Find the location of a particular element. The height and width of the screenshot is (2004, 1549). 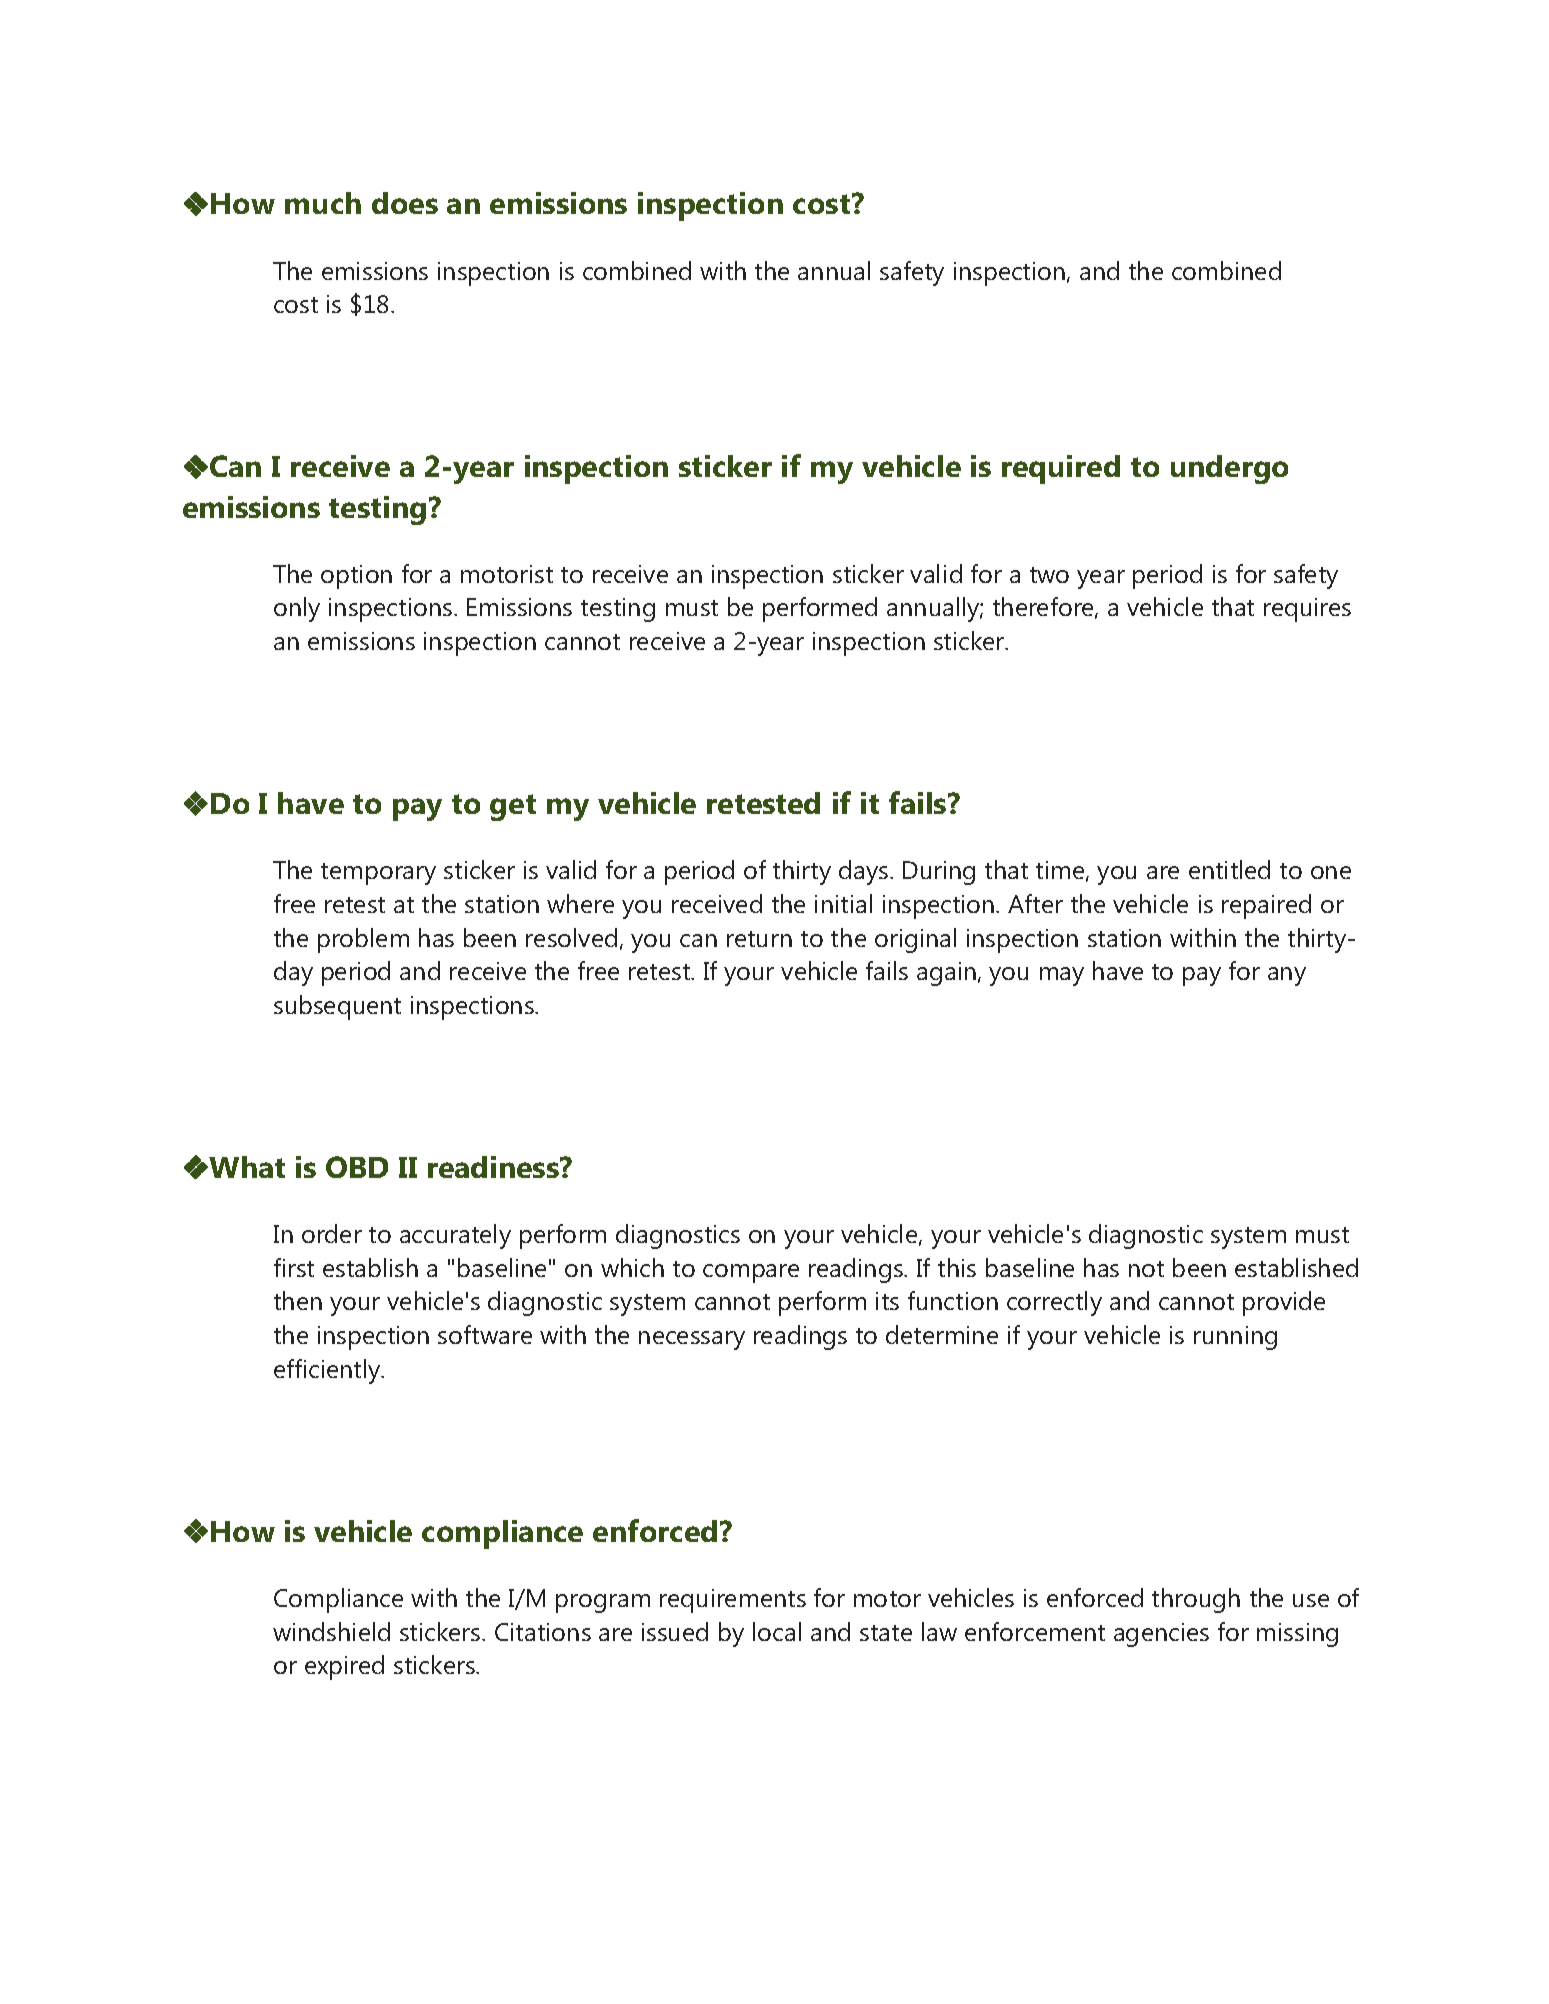

accurately is located at coordinates (455, 1236).
